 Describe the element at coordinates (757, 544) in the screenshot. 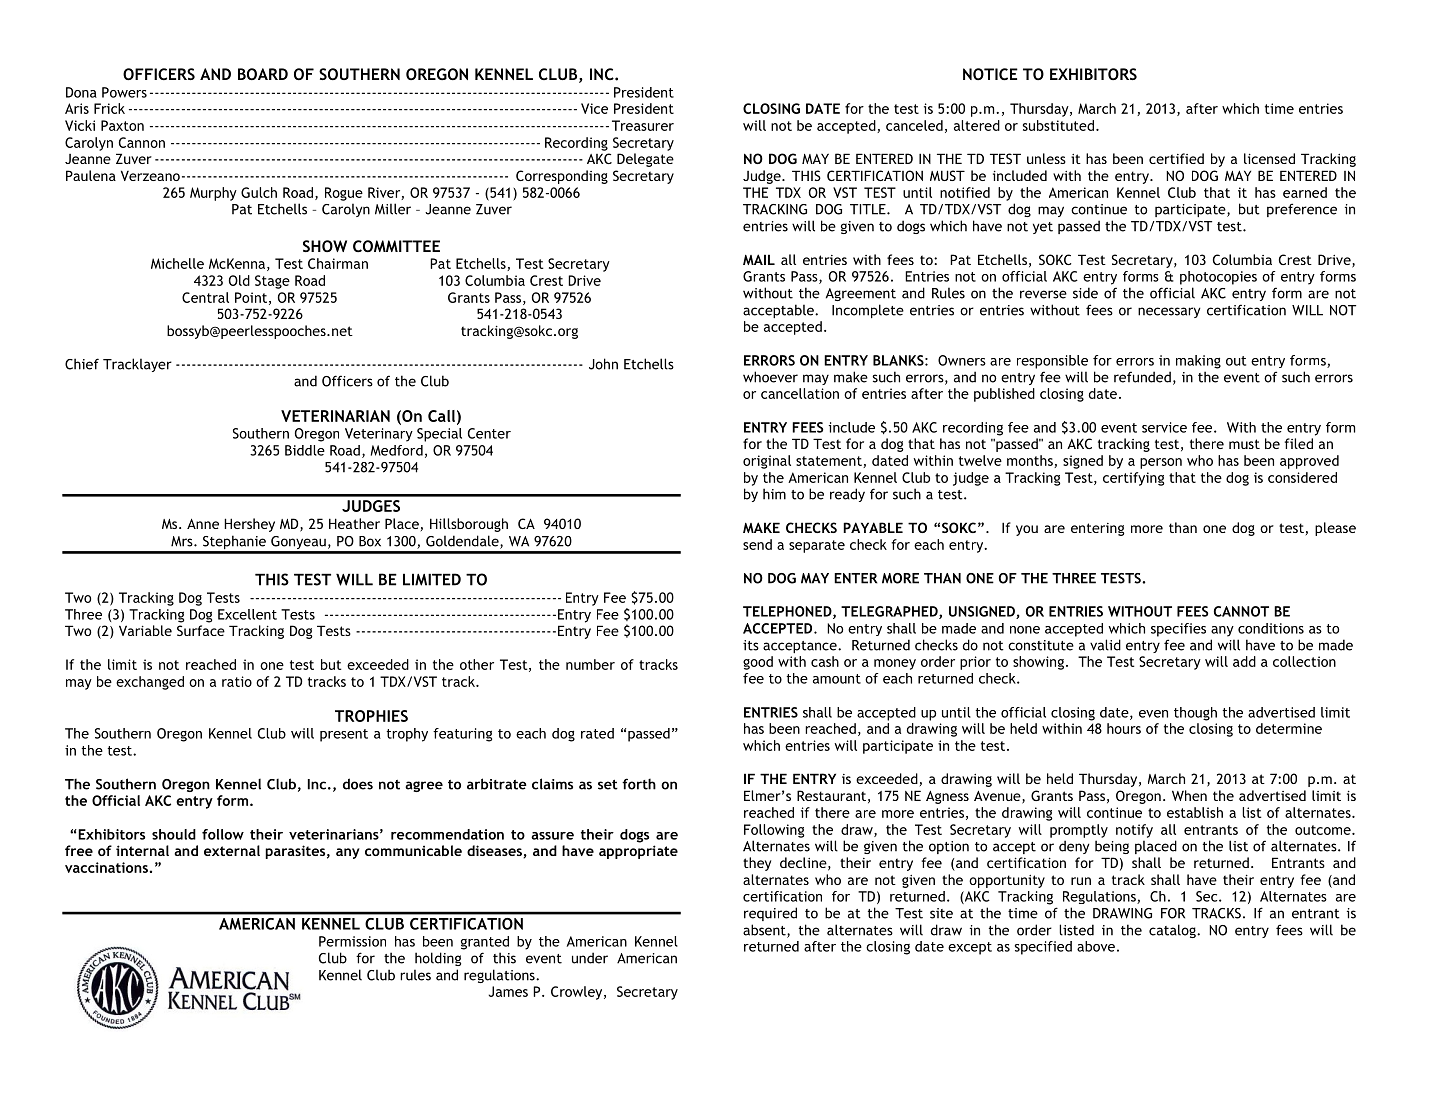

I see `send` at that location.
